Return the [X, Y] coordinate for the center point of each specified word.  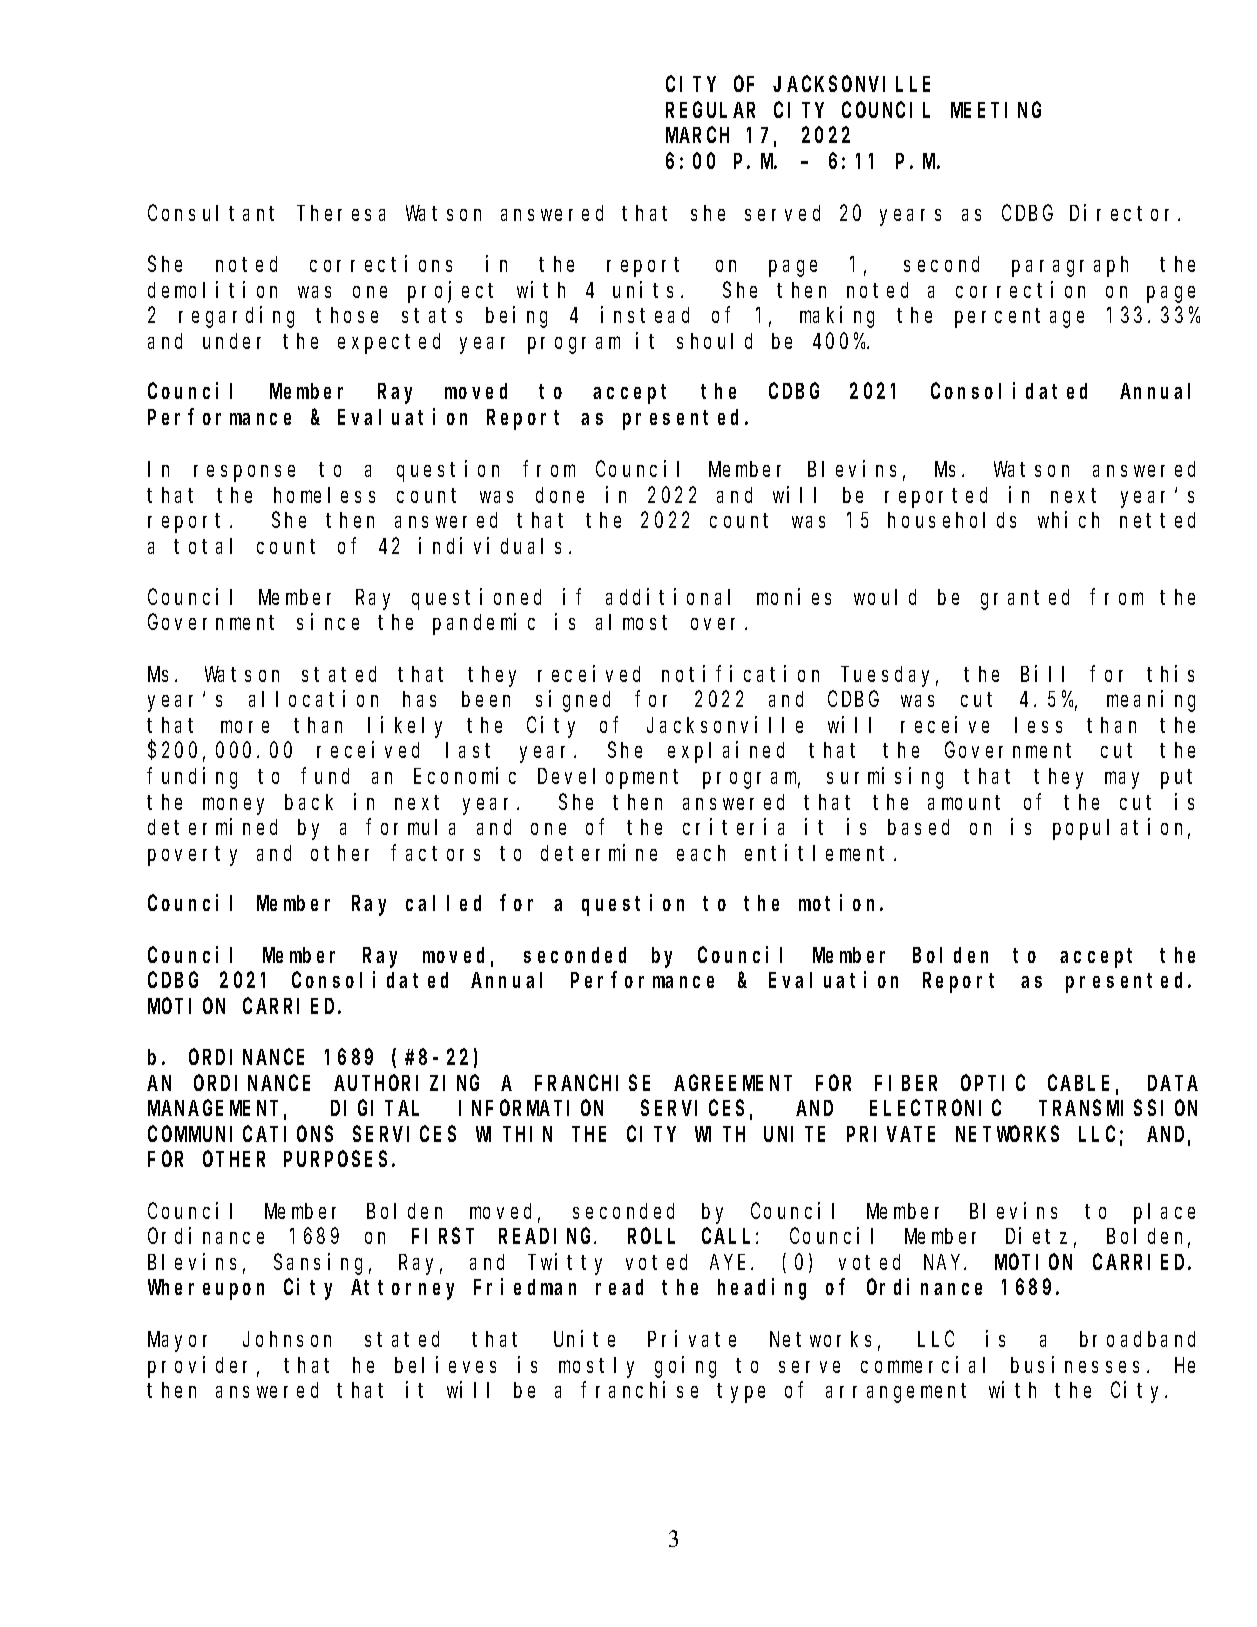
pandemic [484, 624]
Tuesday [889, 676]
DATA [1173, 1083]
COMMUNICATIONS [240, 1134]
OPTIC [993, 1083]
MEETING [996, 110]
